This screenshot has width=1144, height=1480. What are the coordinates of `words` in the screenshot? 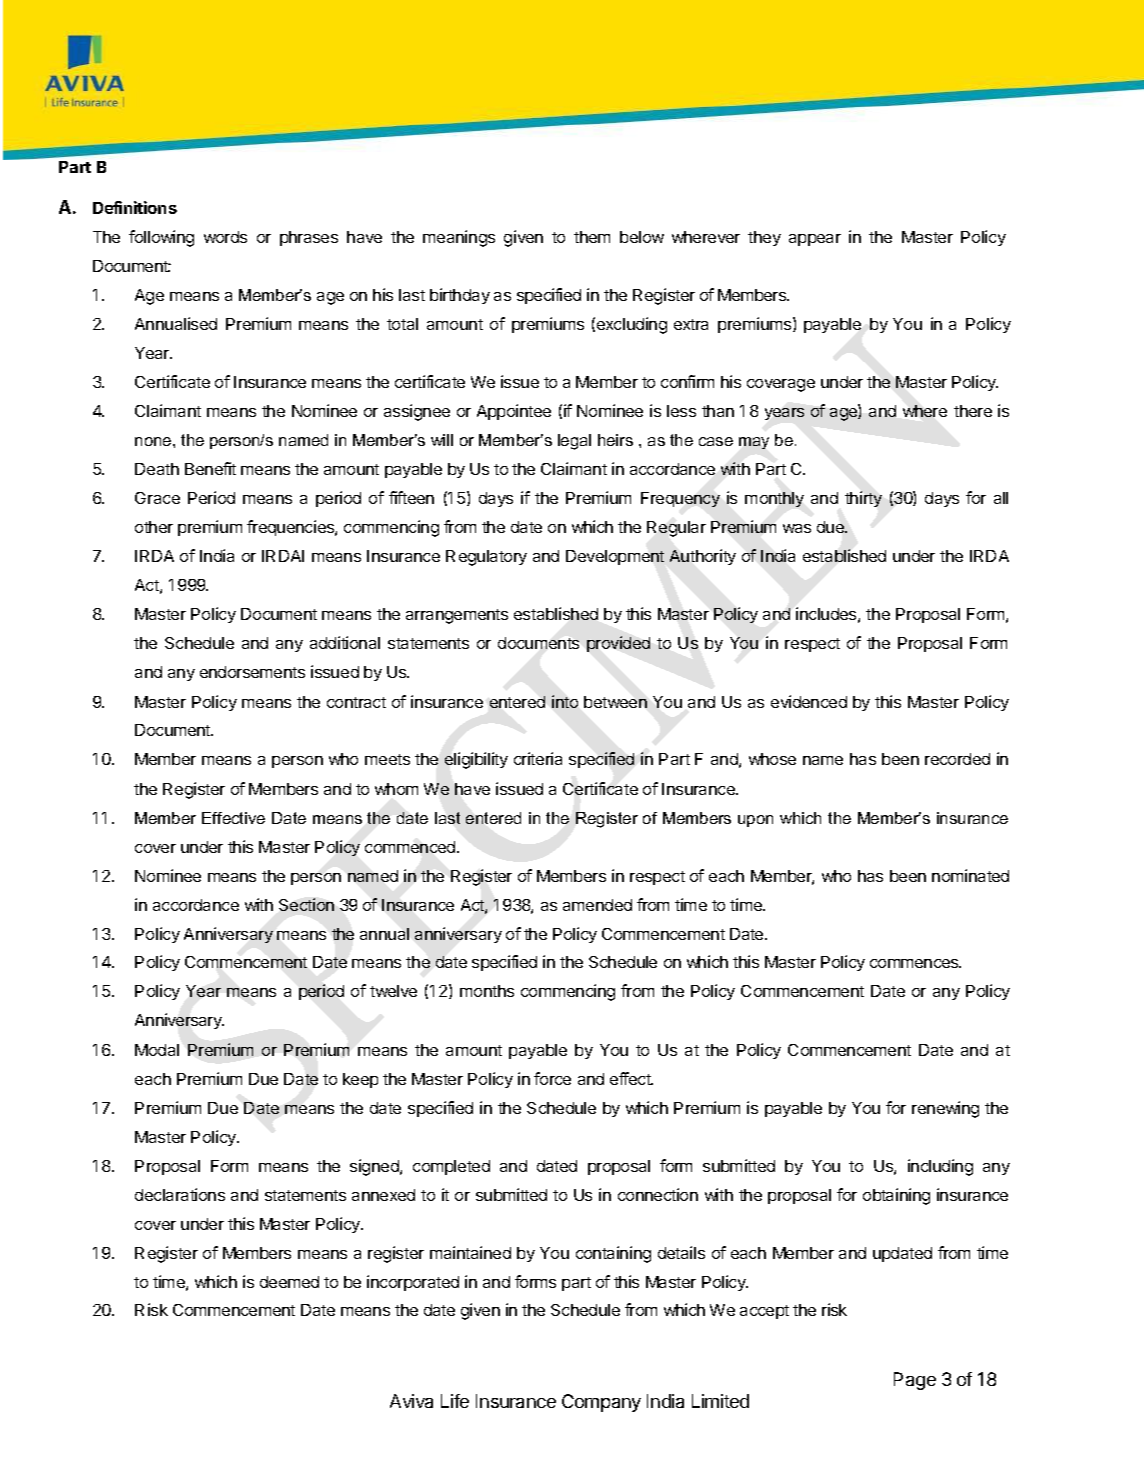 It's located at (225, 237).
